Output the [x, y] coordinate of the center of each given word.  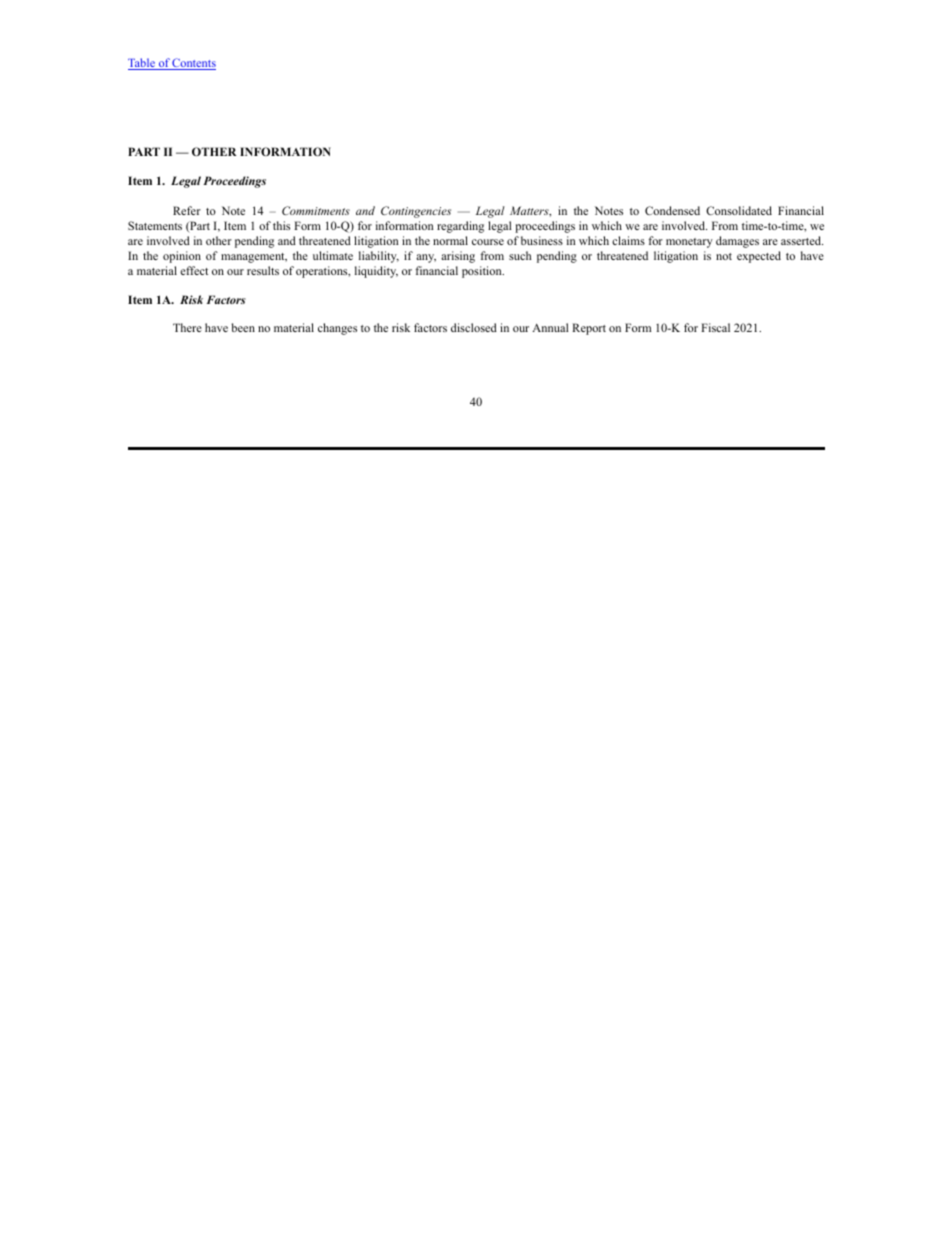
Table [142, 64]
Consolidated [739, 210]
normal [450, 240]
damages [737, 242]
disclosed [474, 327]
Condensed [672, 210]
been [243, 327]
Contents [193, 64]
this [281, 225]
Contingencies [416, 212]
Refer [187, 210]
